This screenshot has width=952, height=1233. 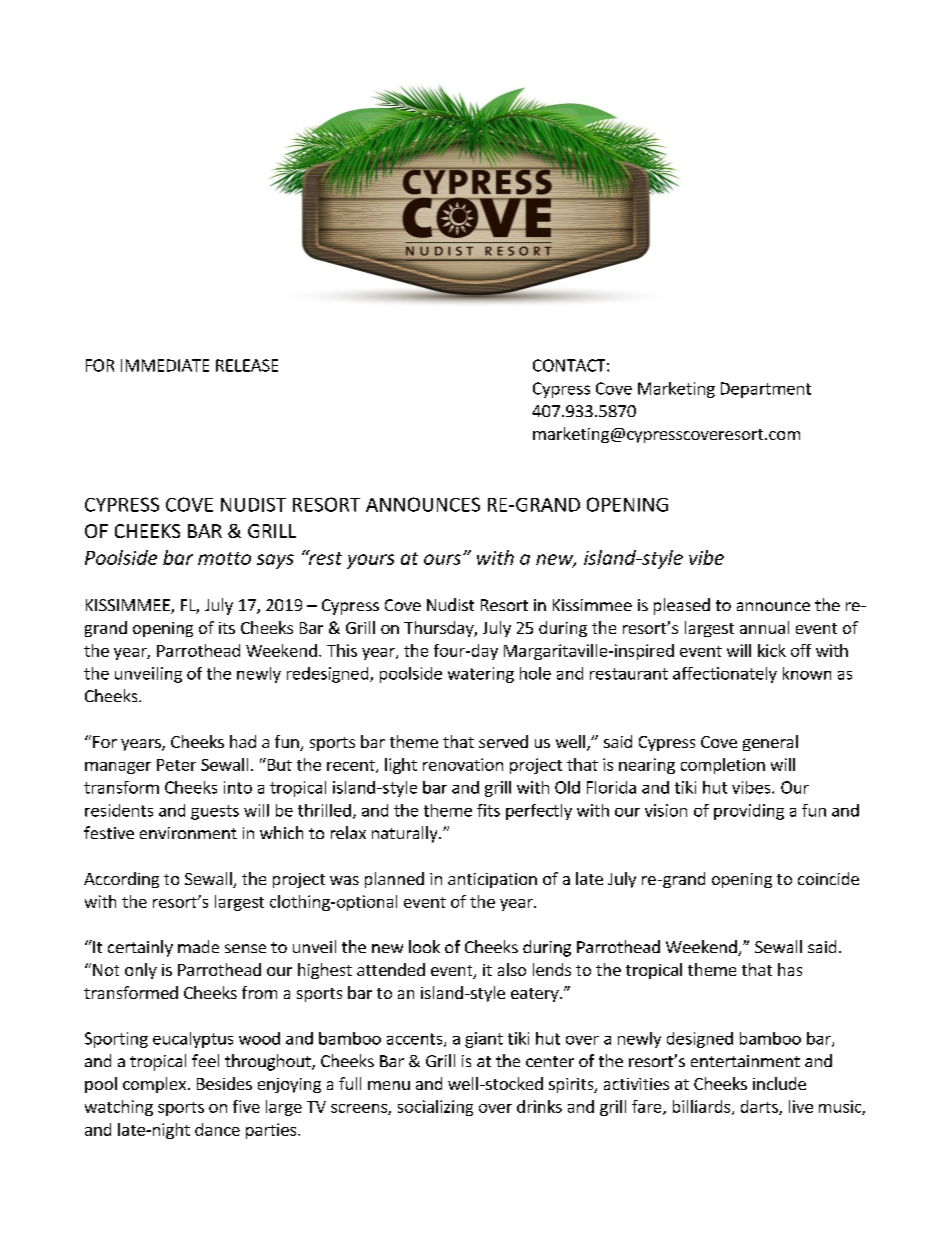 I want to click on says, so click(x=275, y=561).
